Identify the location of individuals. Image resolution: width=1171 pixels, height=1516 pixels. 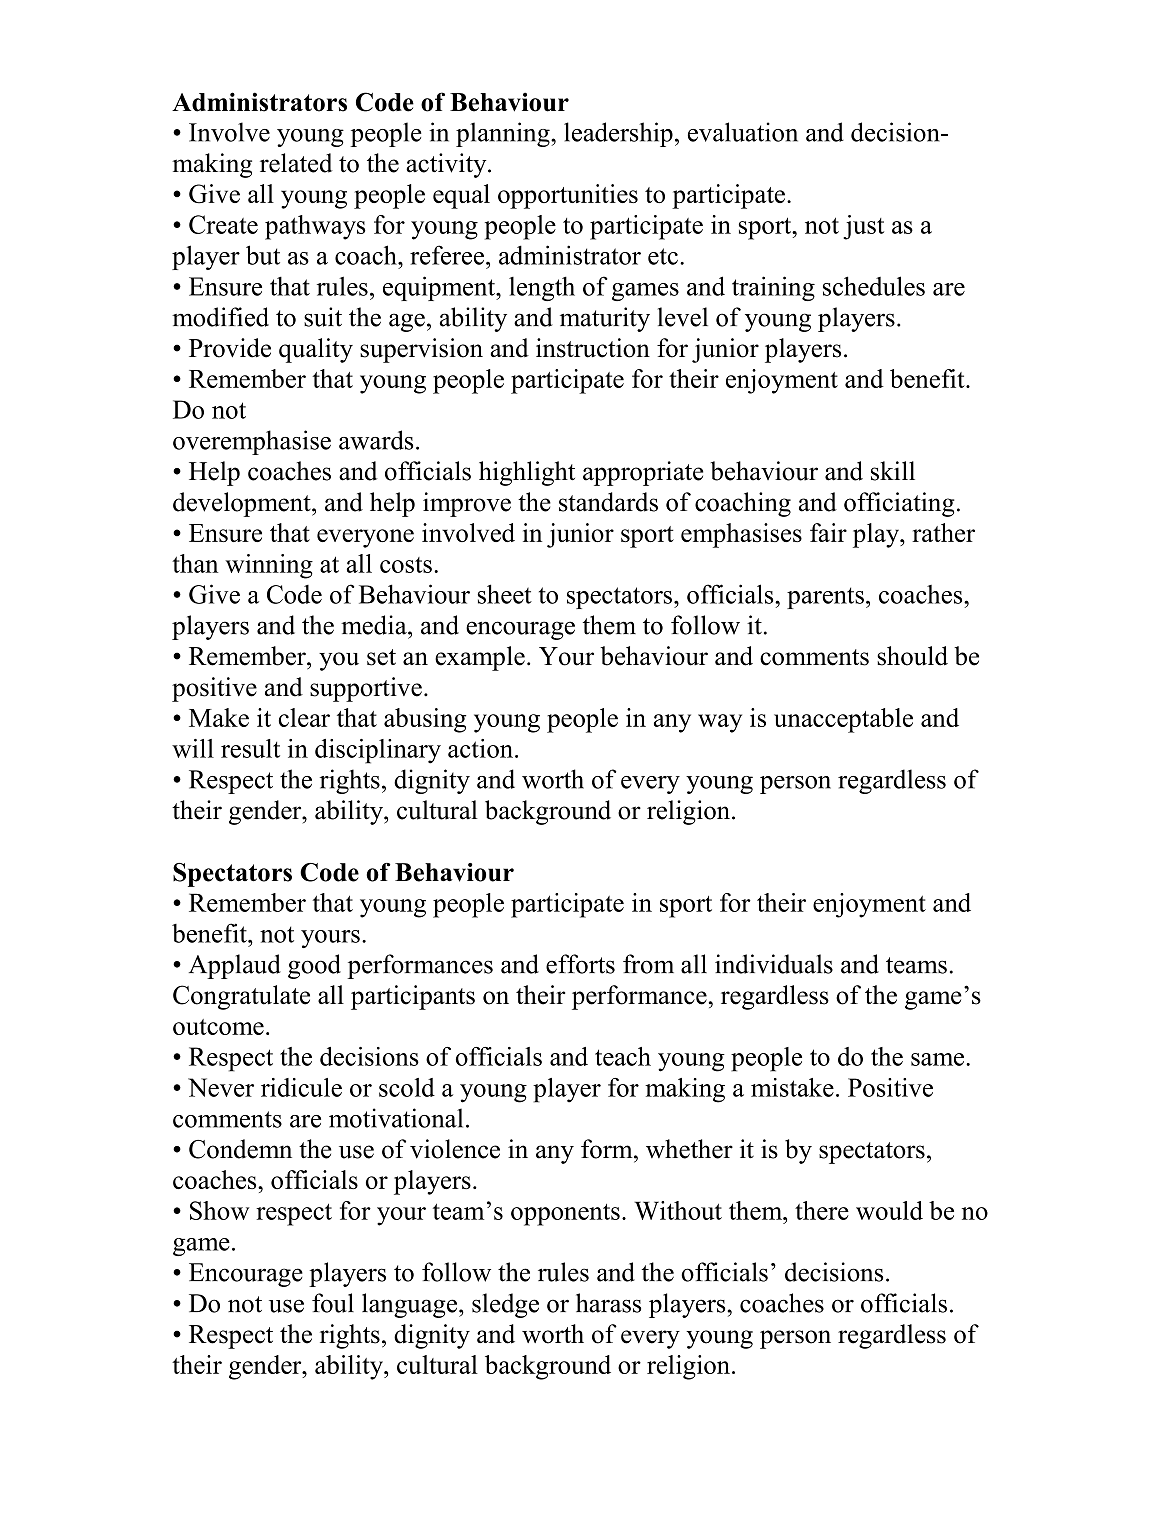
(774, 964).
